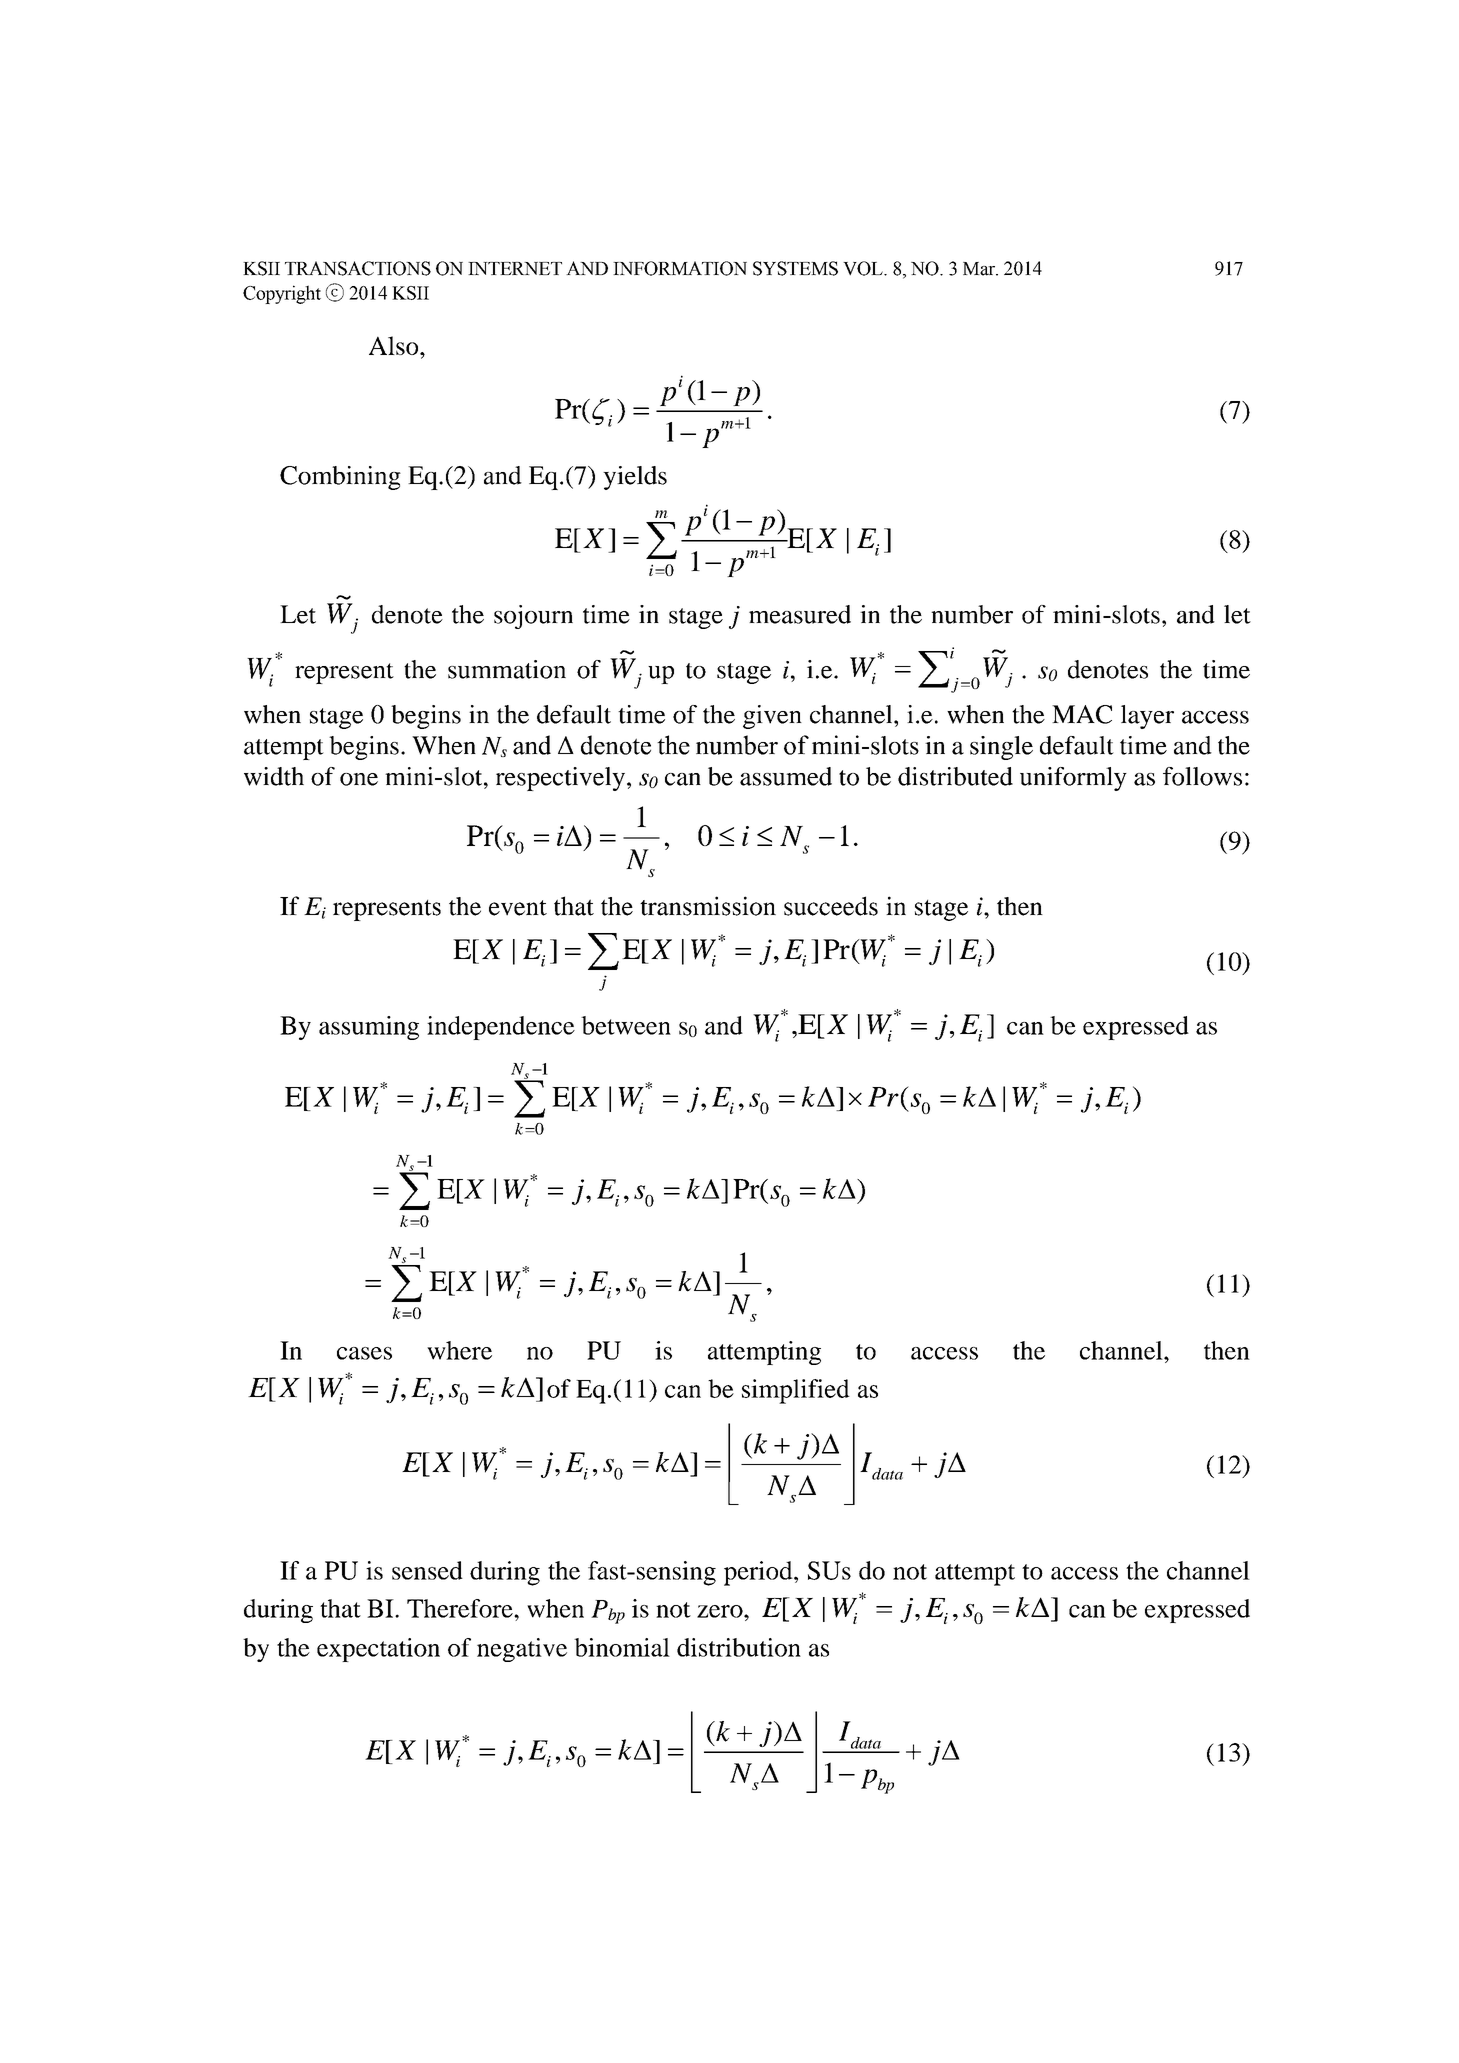 Image resolution: width=1459 pixels, height=2063 pixels. Describe the element at coordinates (759, 1573) in the screenshot. I see `period` at that location.
